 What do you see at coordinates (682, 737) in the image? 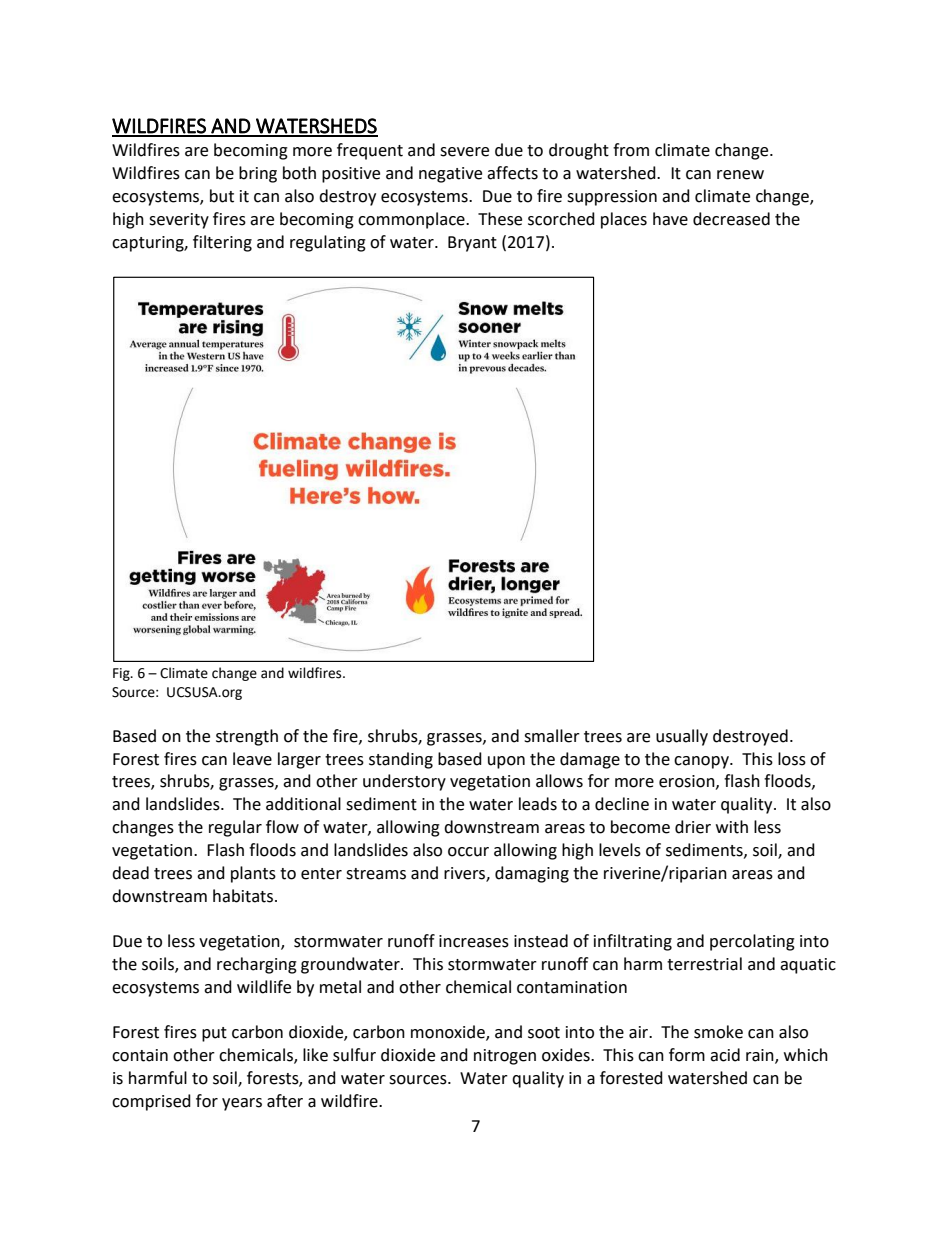
I see `usually` at bounding box center [682, 737].
